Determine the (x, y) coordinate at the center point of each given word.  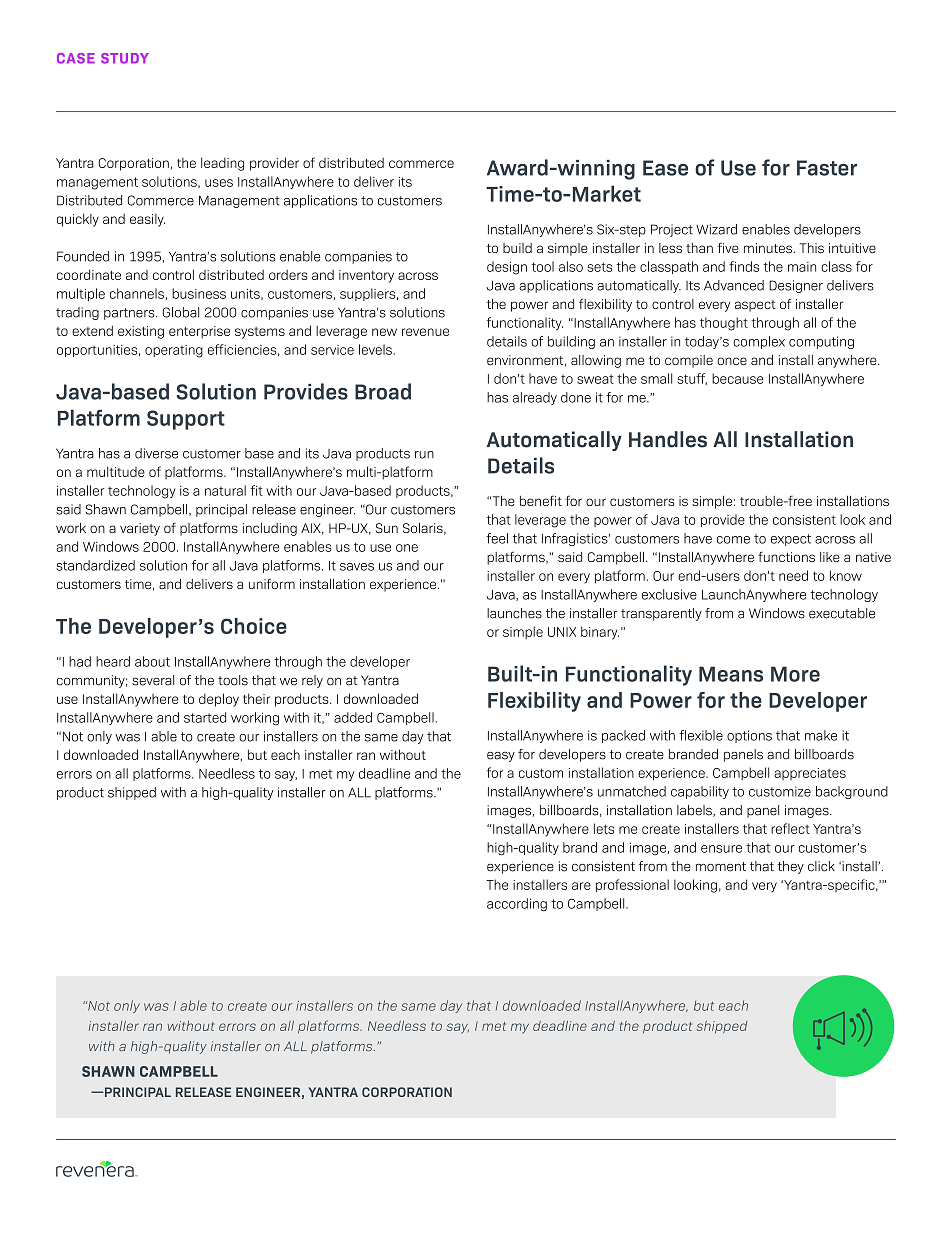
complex (759, 342)
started (205, 717)
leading (222, 164)
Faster (827, 168)
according (517, 904)
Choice (254, 626)
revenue (425, 332)
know (846, 575)
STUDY (125, 58)
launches (514, 613)
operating (174, 351)
